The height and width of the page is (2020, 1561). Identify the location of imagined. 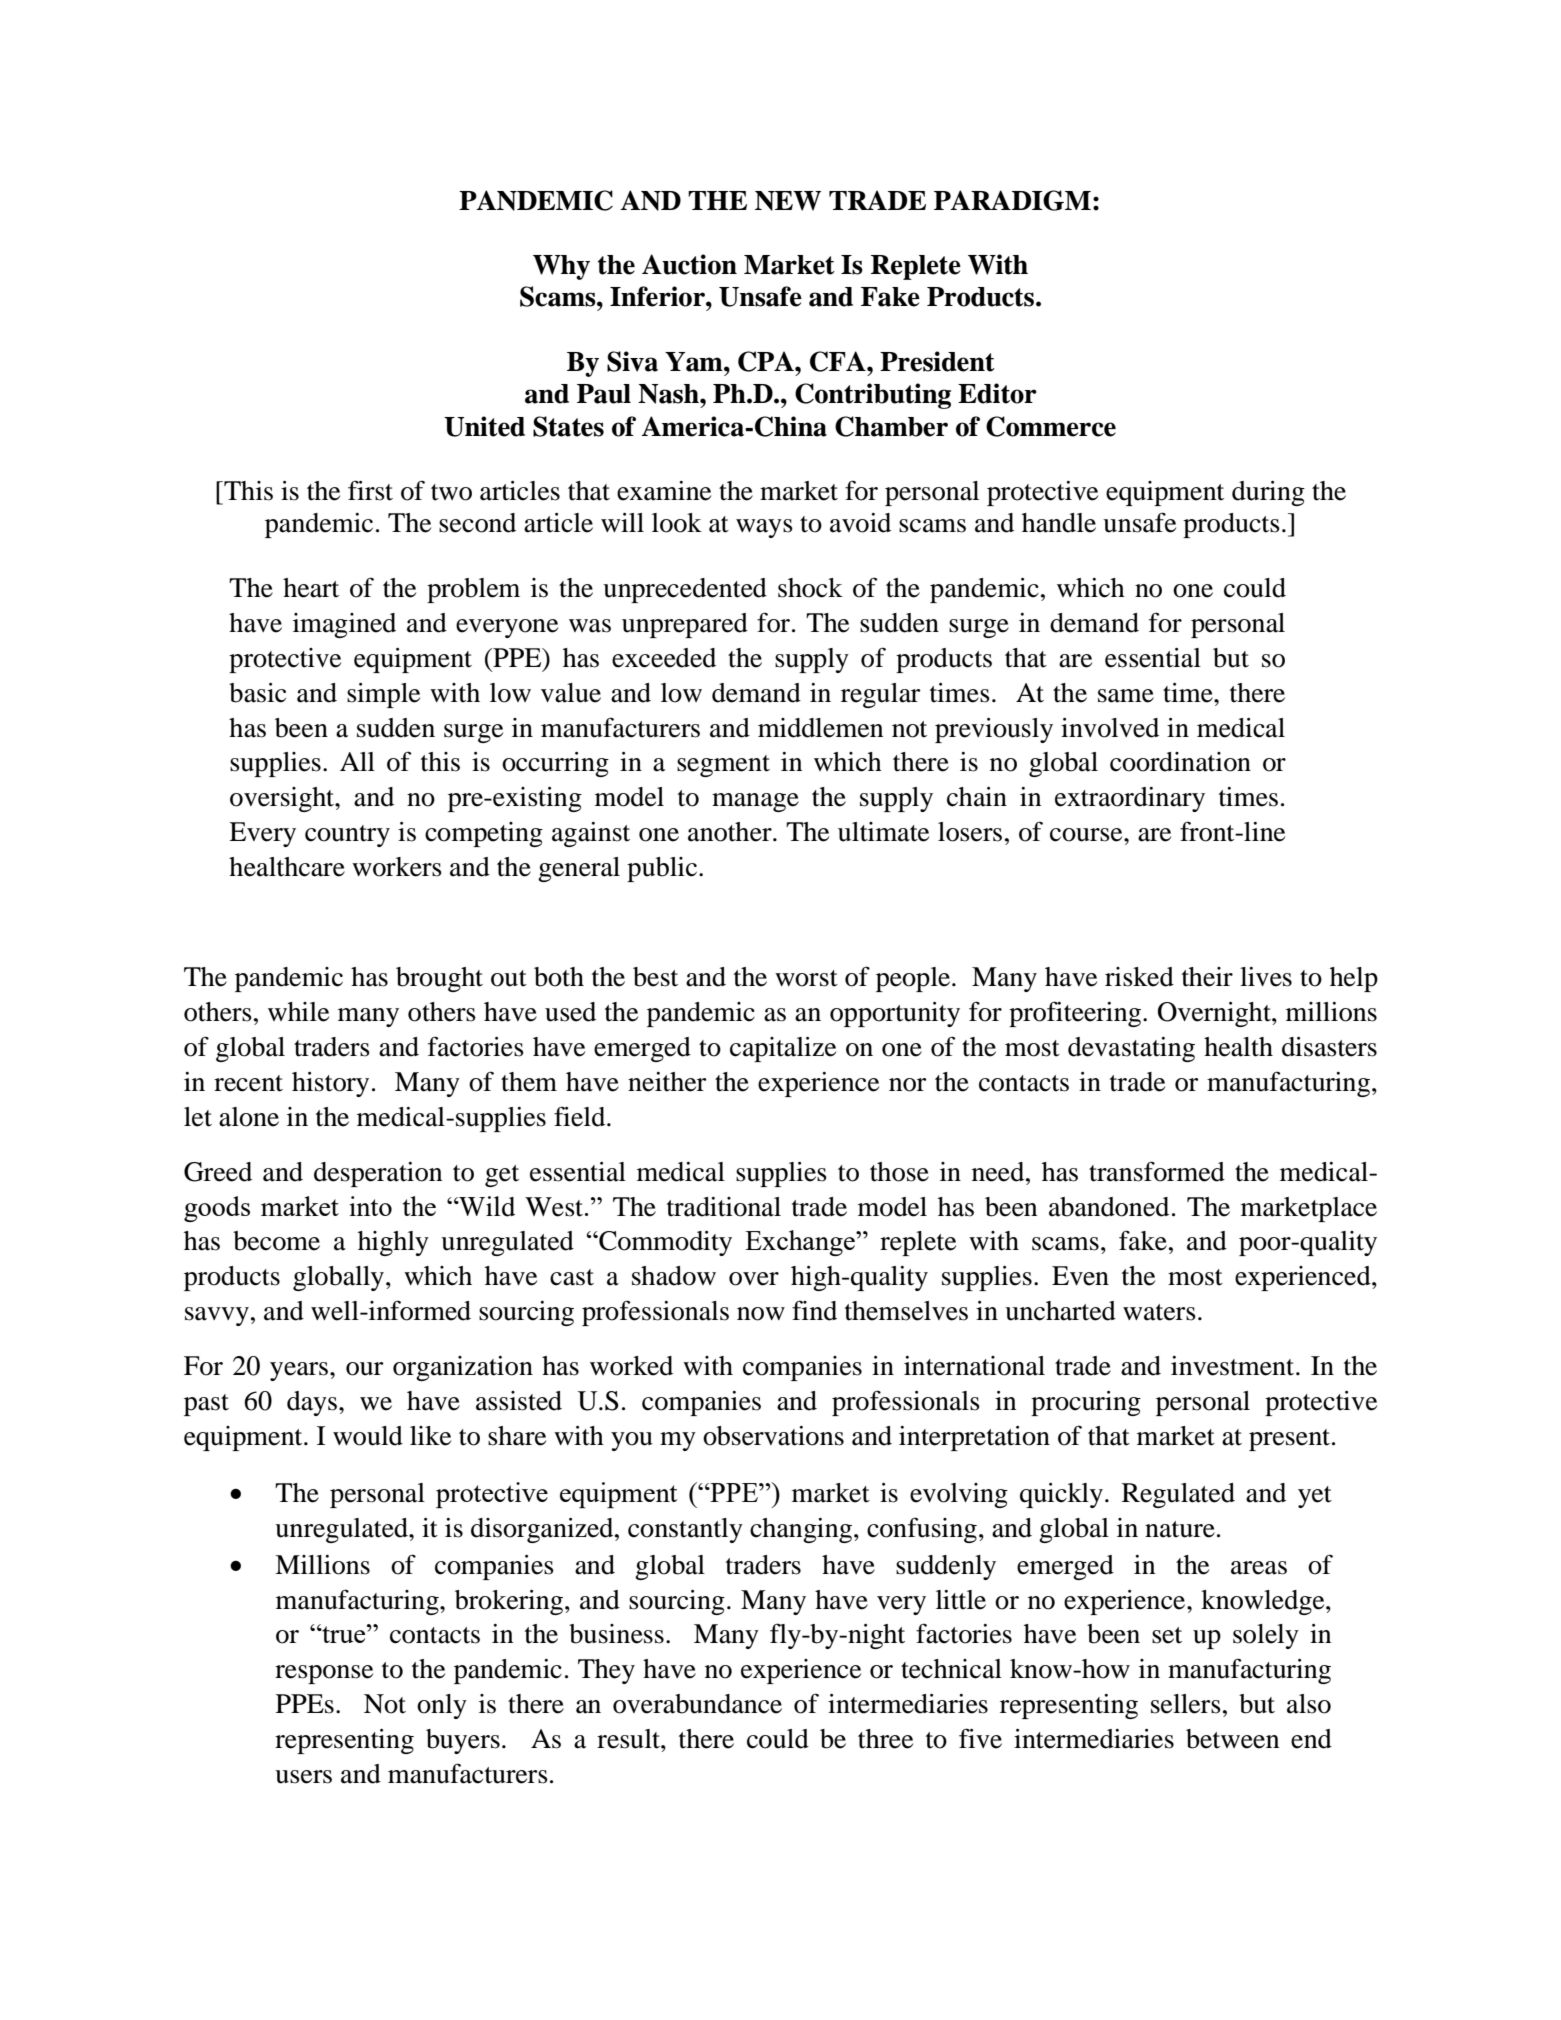
(344, 625).
